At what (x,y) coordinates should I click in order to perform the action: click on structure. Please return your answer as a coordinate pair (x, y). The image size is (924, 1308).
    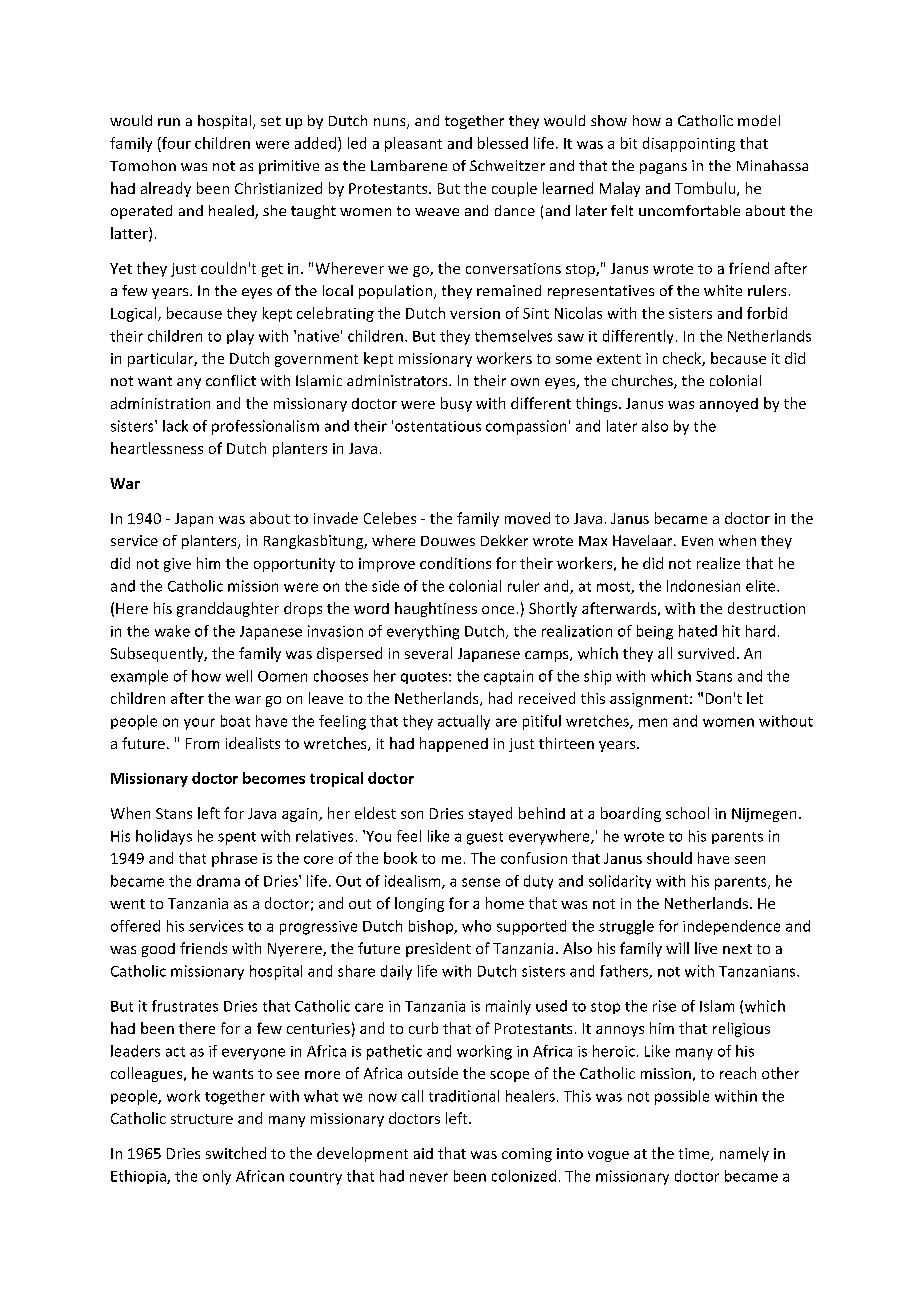
    Looking at the image, I should click on (202, 1119).
